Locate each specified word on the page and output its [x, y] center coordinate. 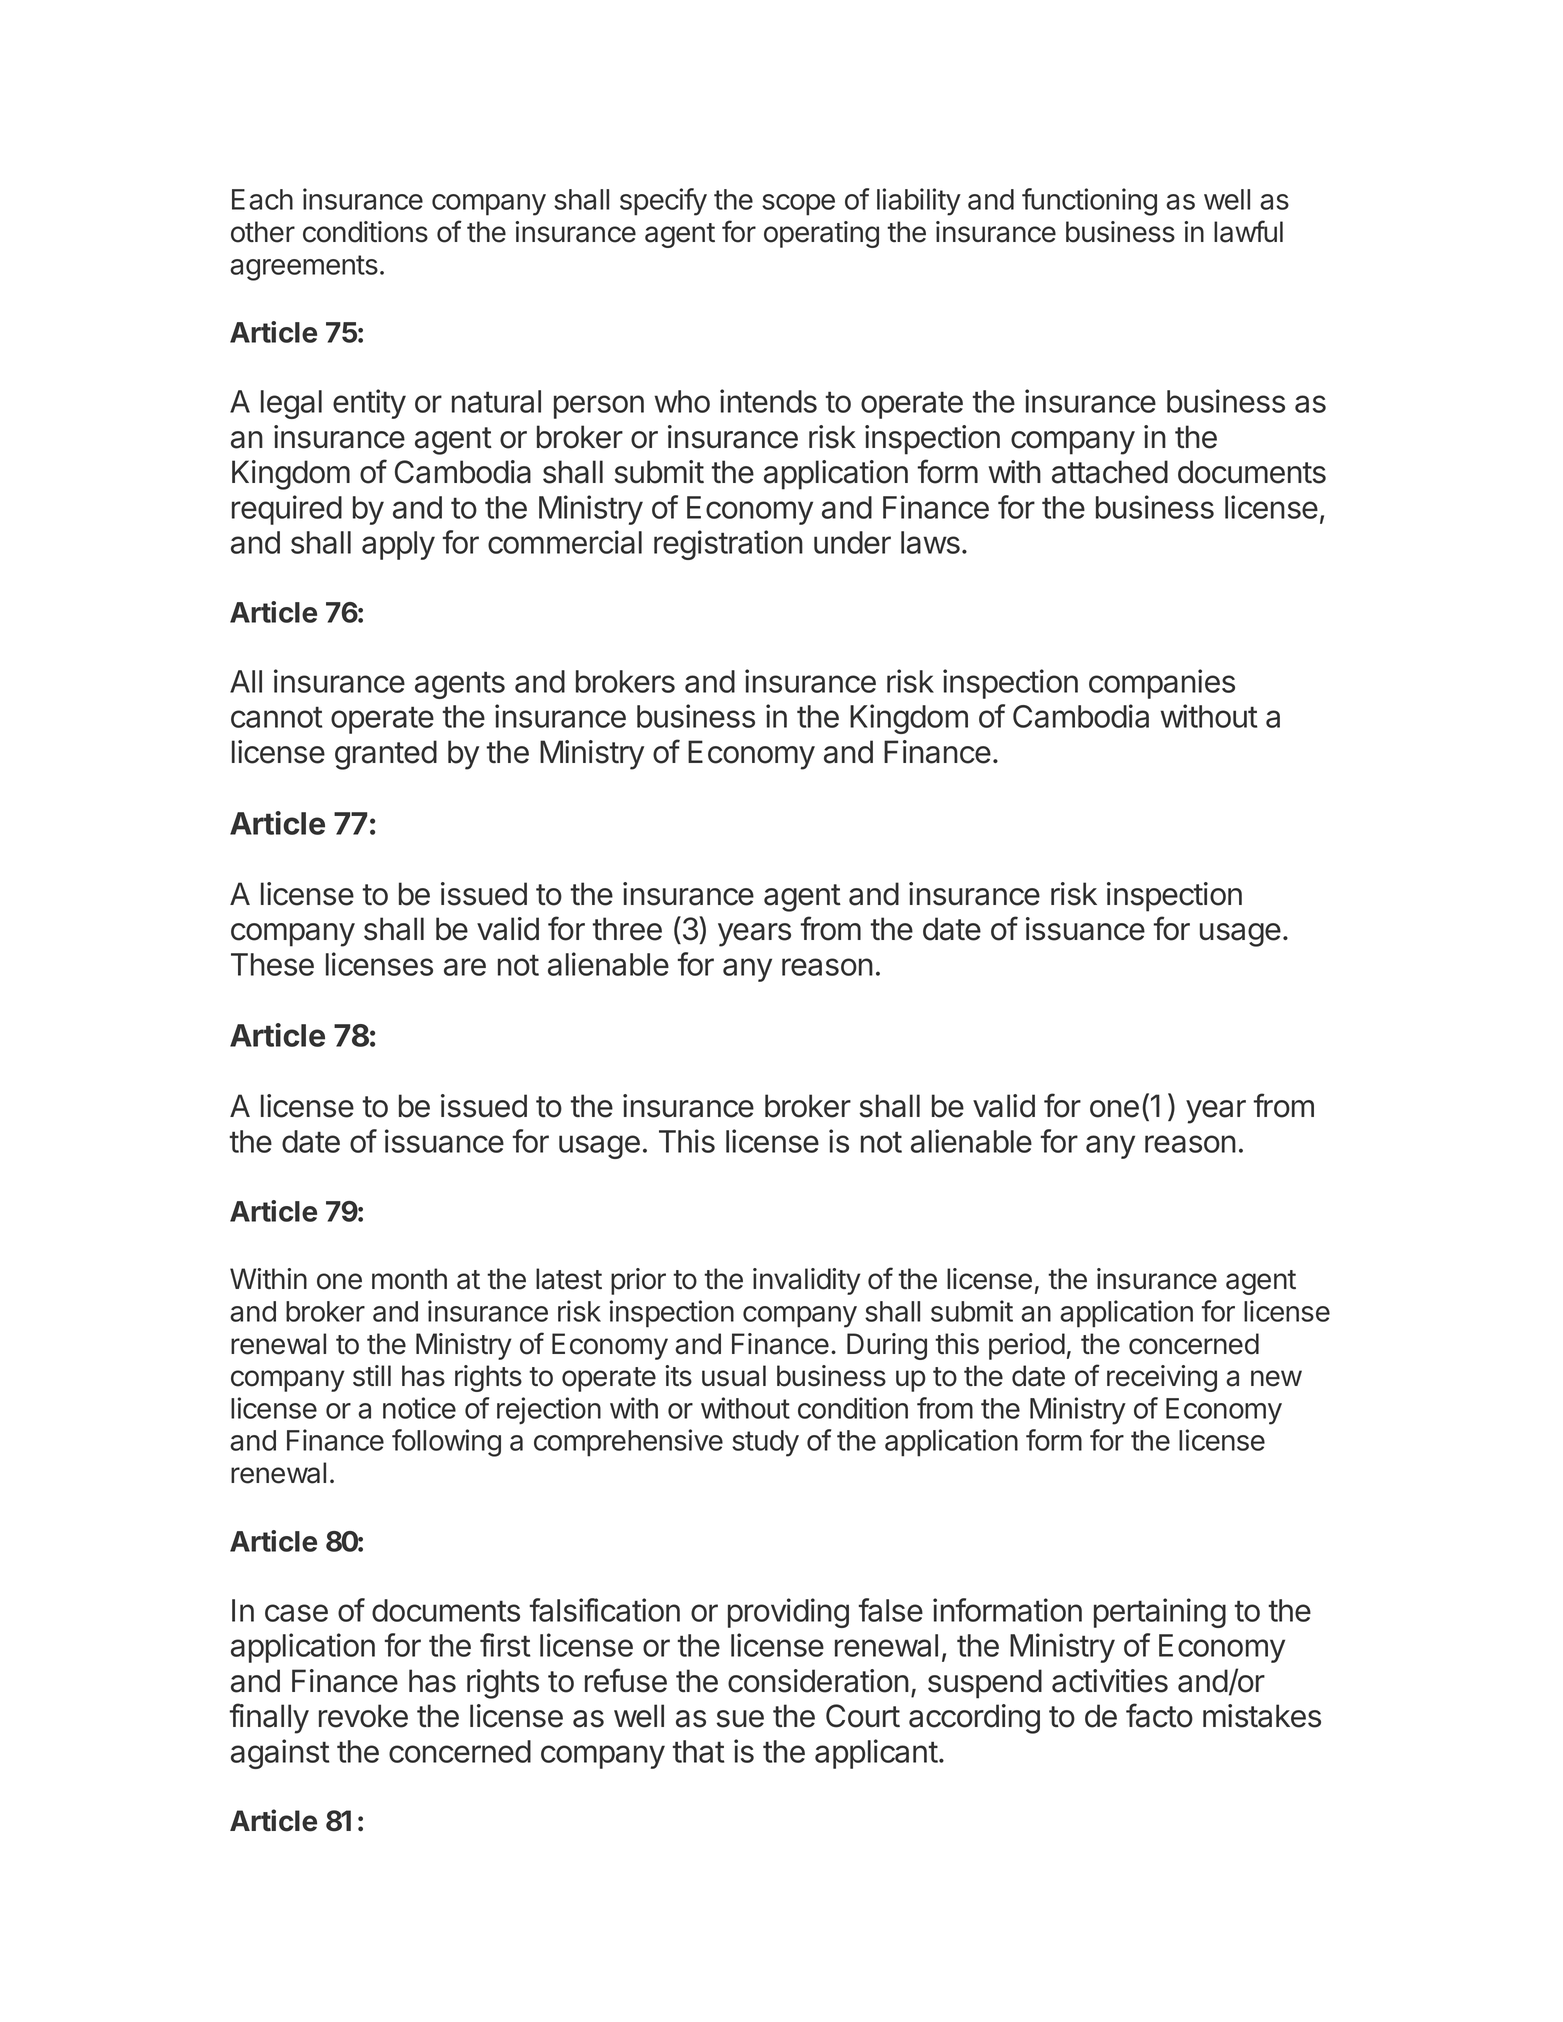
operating [821, 234]
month [409, 1279]
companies [1162, 684]
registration [728, 545]
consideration [818, 1681]
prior [638, 1281]
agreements [304, 268]
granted [386, 755]
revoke [363, 1716]
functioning [1089, 202]
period [1027, 1346]
